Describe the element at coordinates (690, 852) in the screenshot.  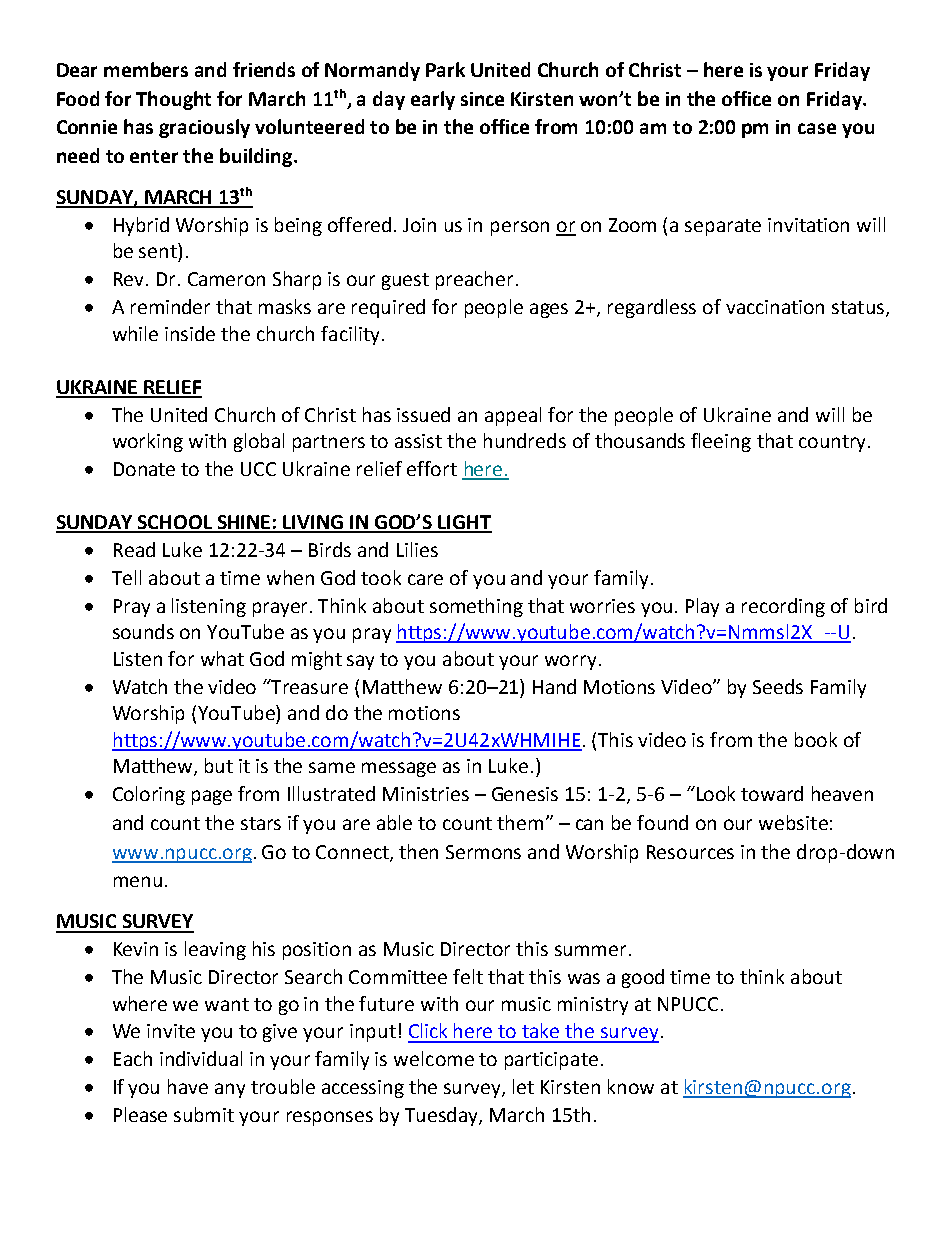
I see `Resources` at that location.
